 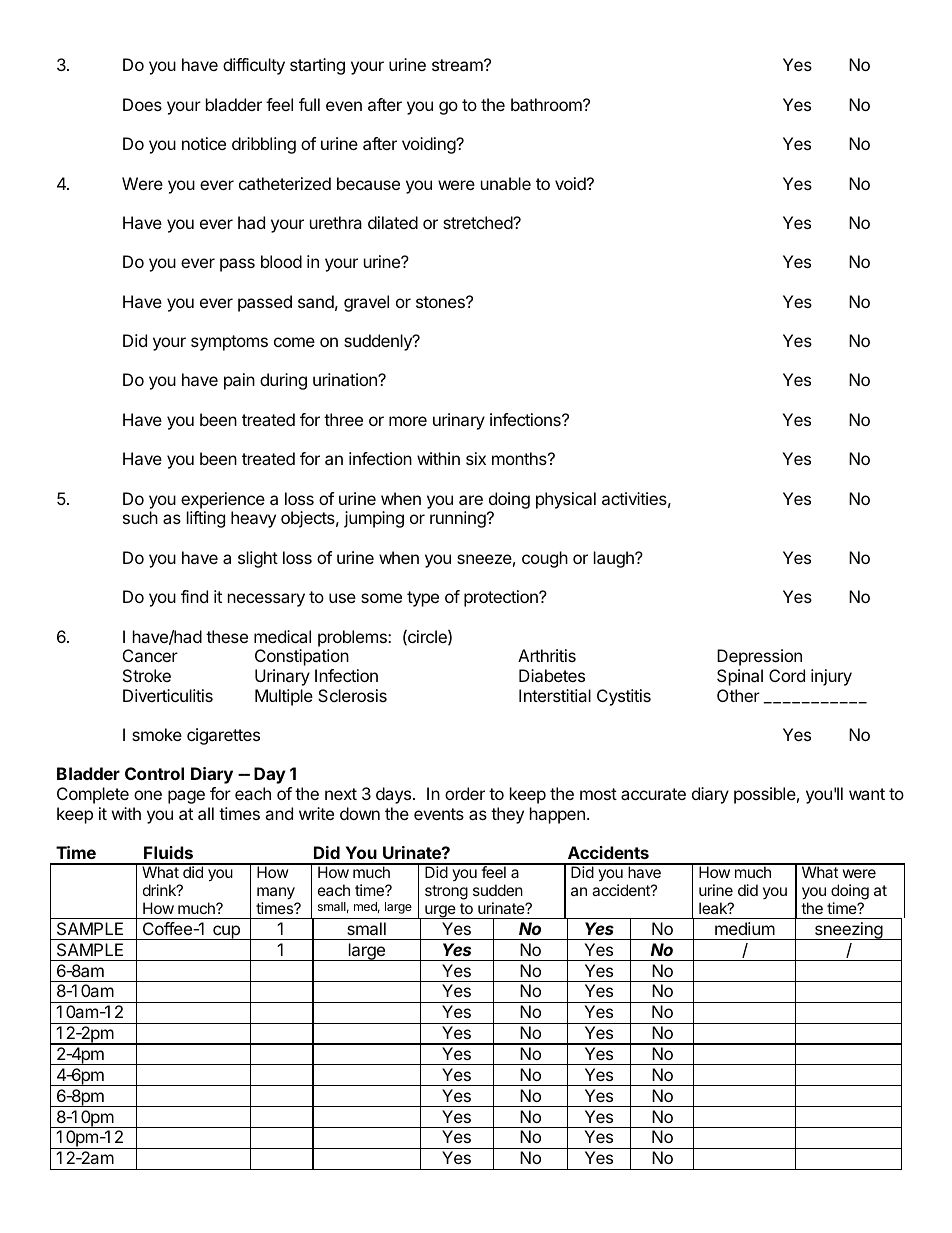 What do you see at coordinates (566, 500) in the document?
I see `physical` at bounding box center [566, 500].
